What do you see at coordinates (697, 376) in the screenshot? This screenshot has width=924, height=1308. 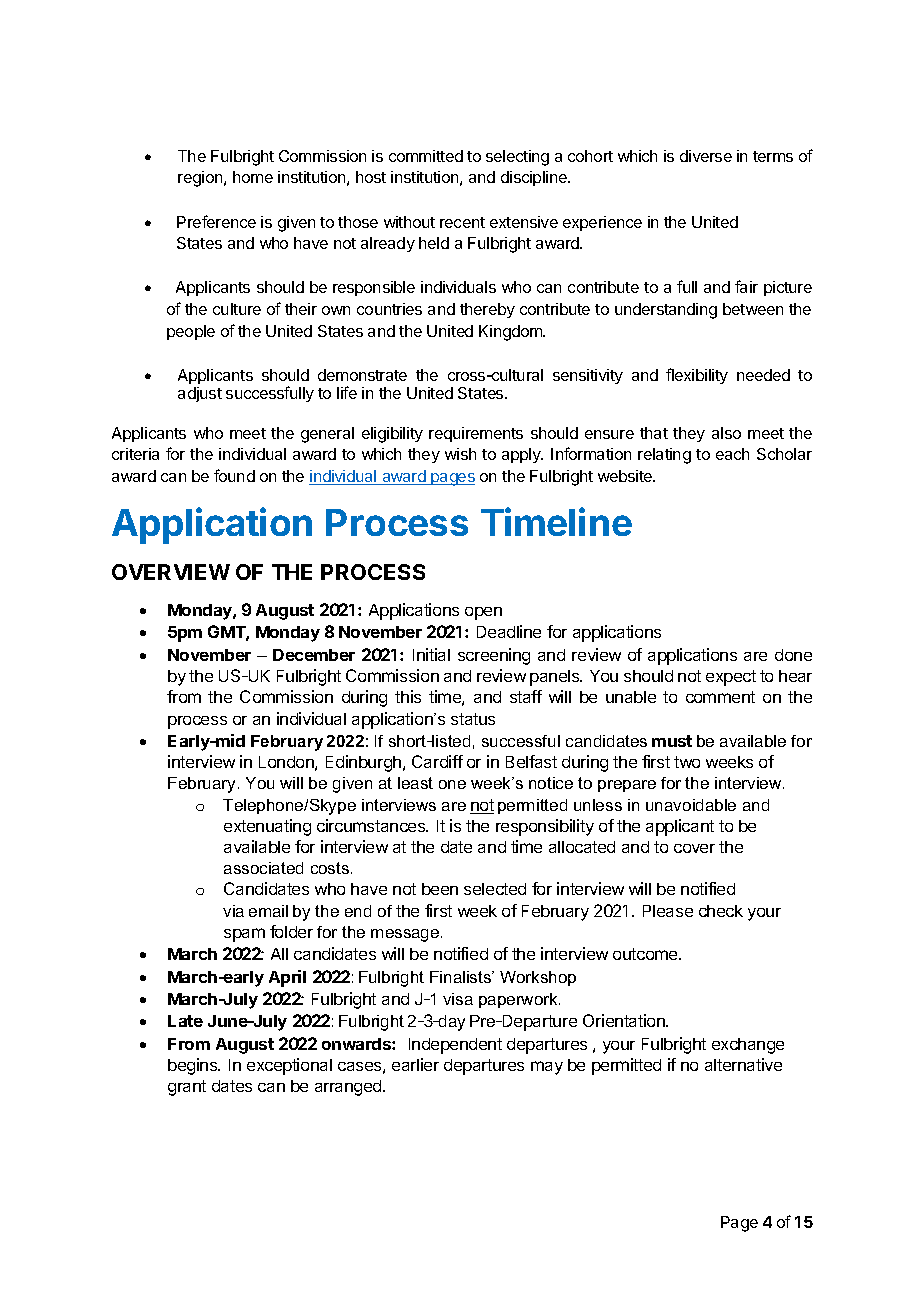 I see `flexibility` at bounding box center [697, 376].
